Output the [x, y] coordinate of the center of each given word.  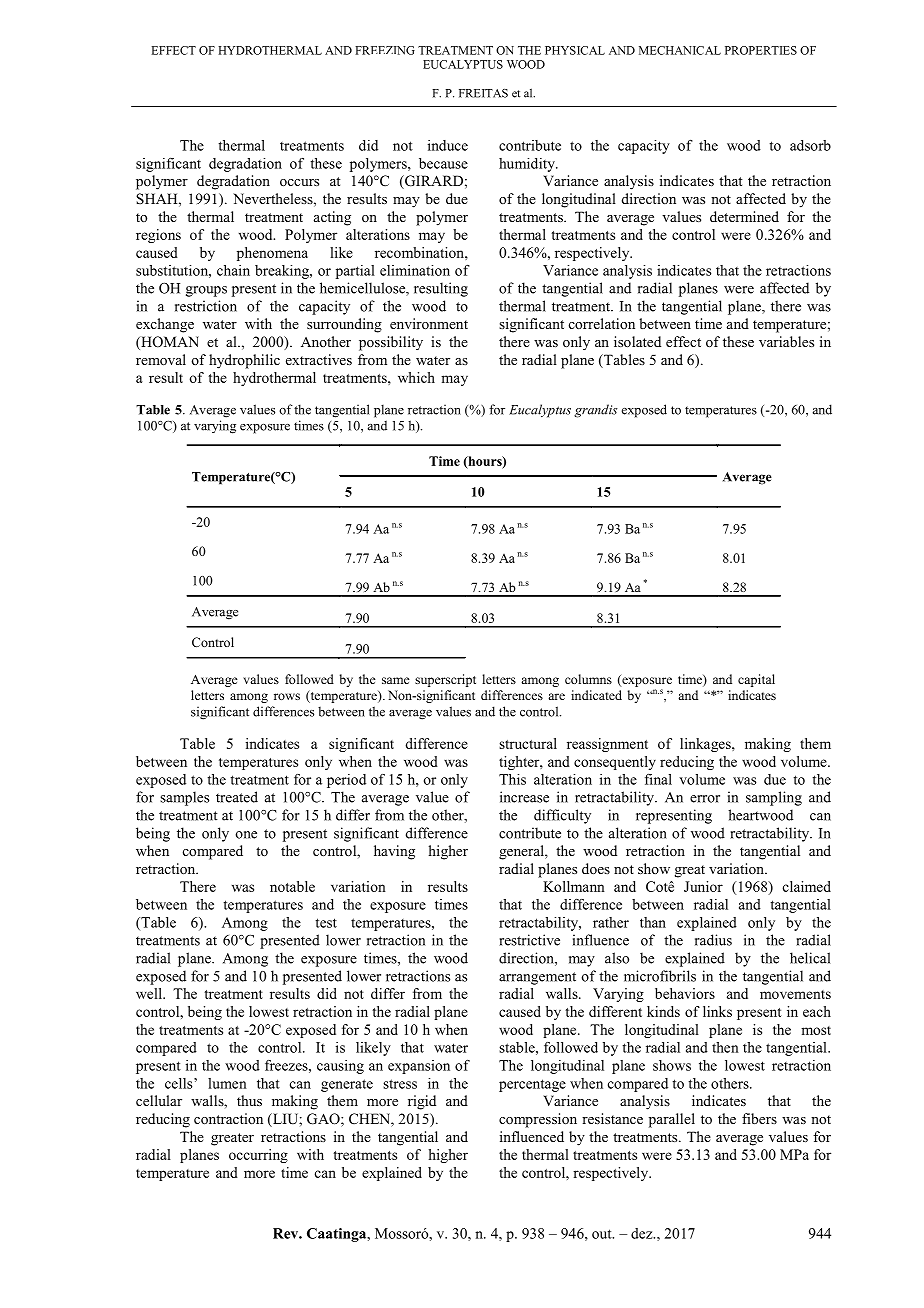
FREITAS [483, 93]
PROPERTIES [761, 50]
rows [287, 696]
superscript [445, 680]
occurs [299, 182]
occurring [258, 1156]
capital [756, 680]
